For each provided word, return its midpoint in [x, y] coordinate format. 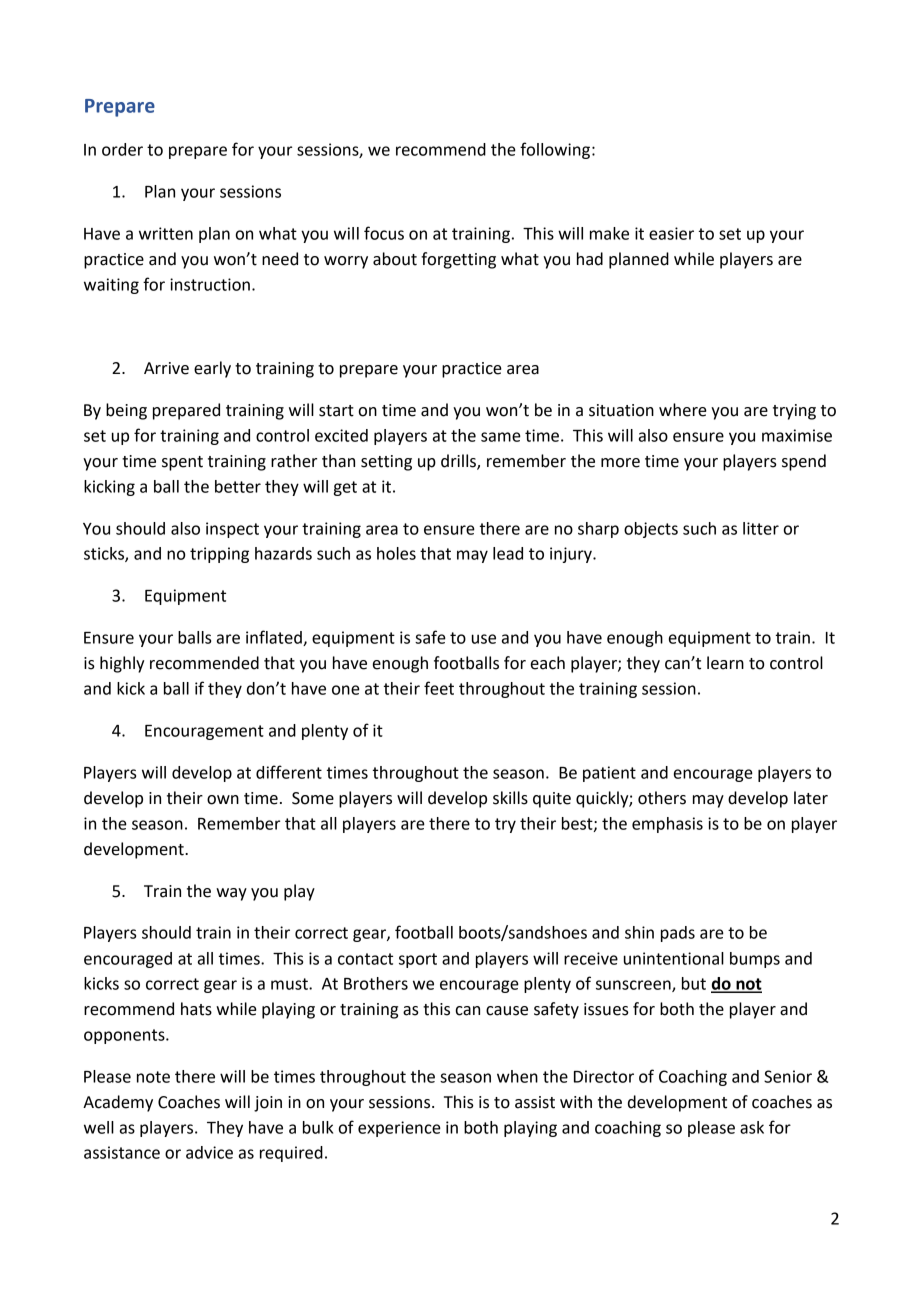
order [122, 149]
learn [725, 663]
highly [122, 664]
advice [209, 1152]
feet [439, 688]
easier [671, 233]
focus [384, 233]
